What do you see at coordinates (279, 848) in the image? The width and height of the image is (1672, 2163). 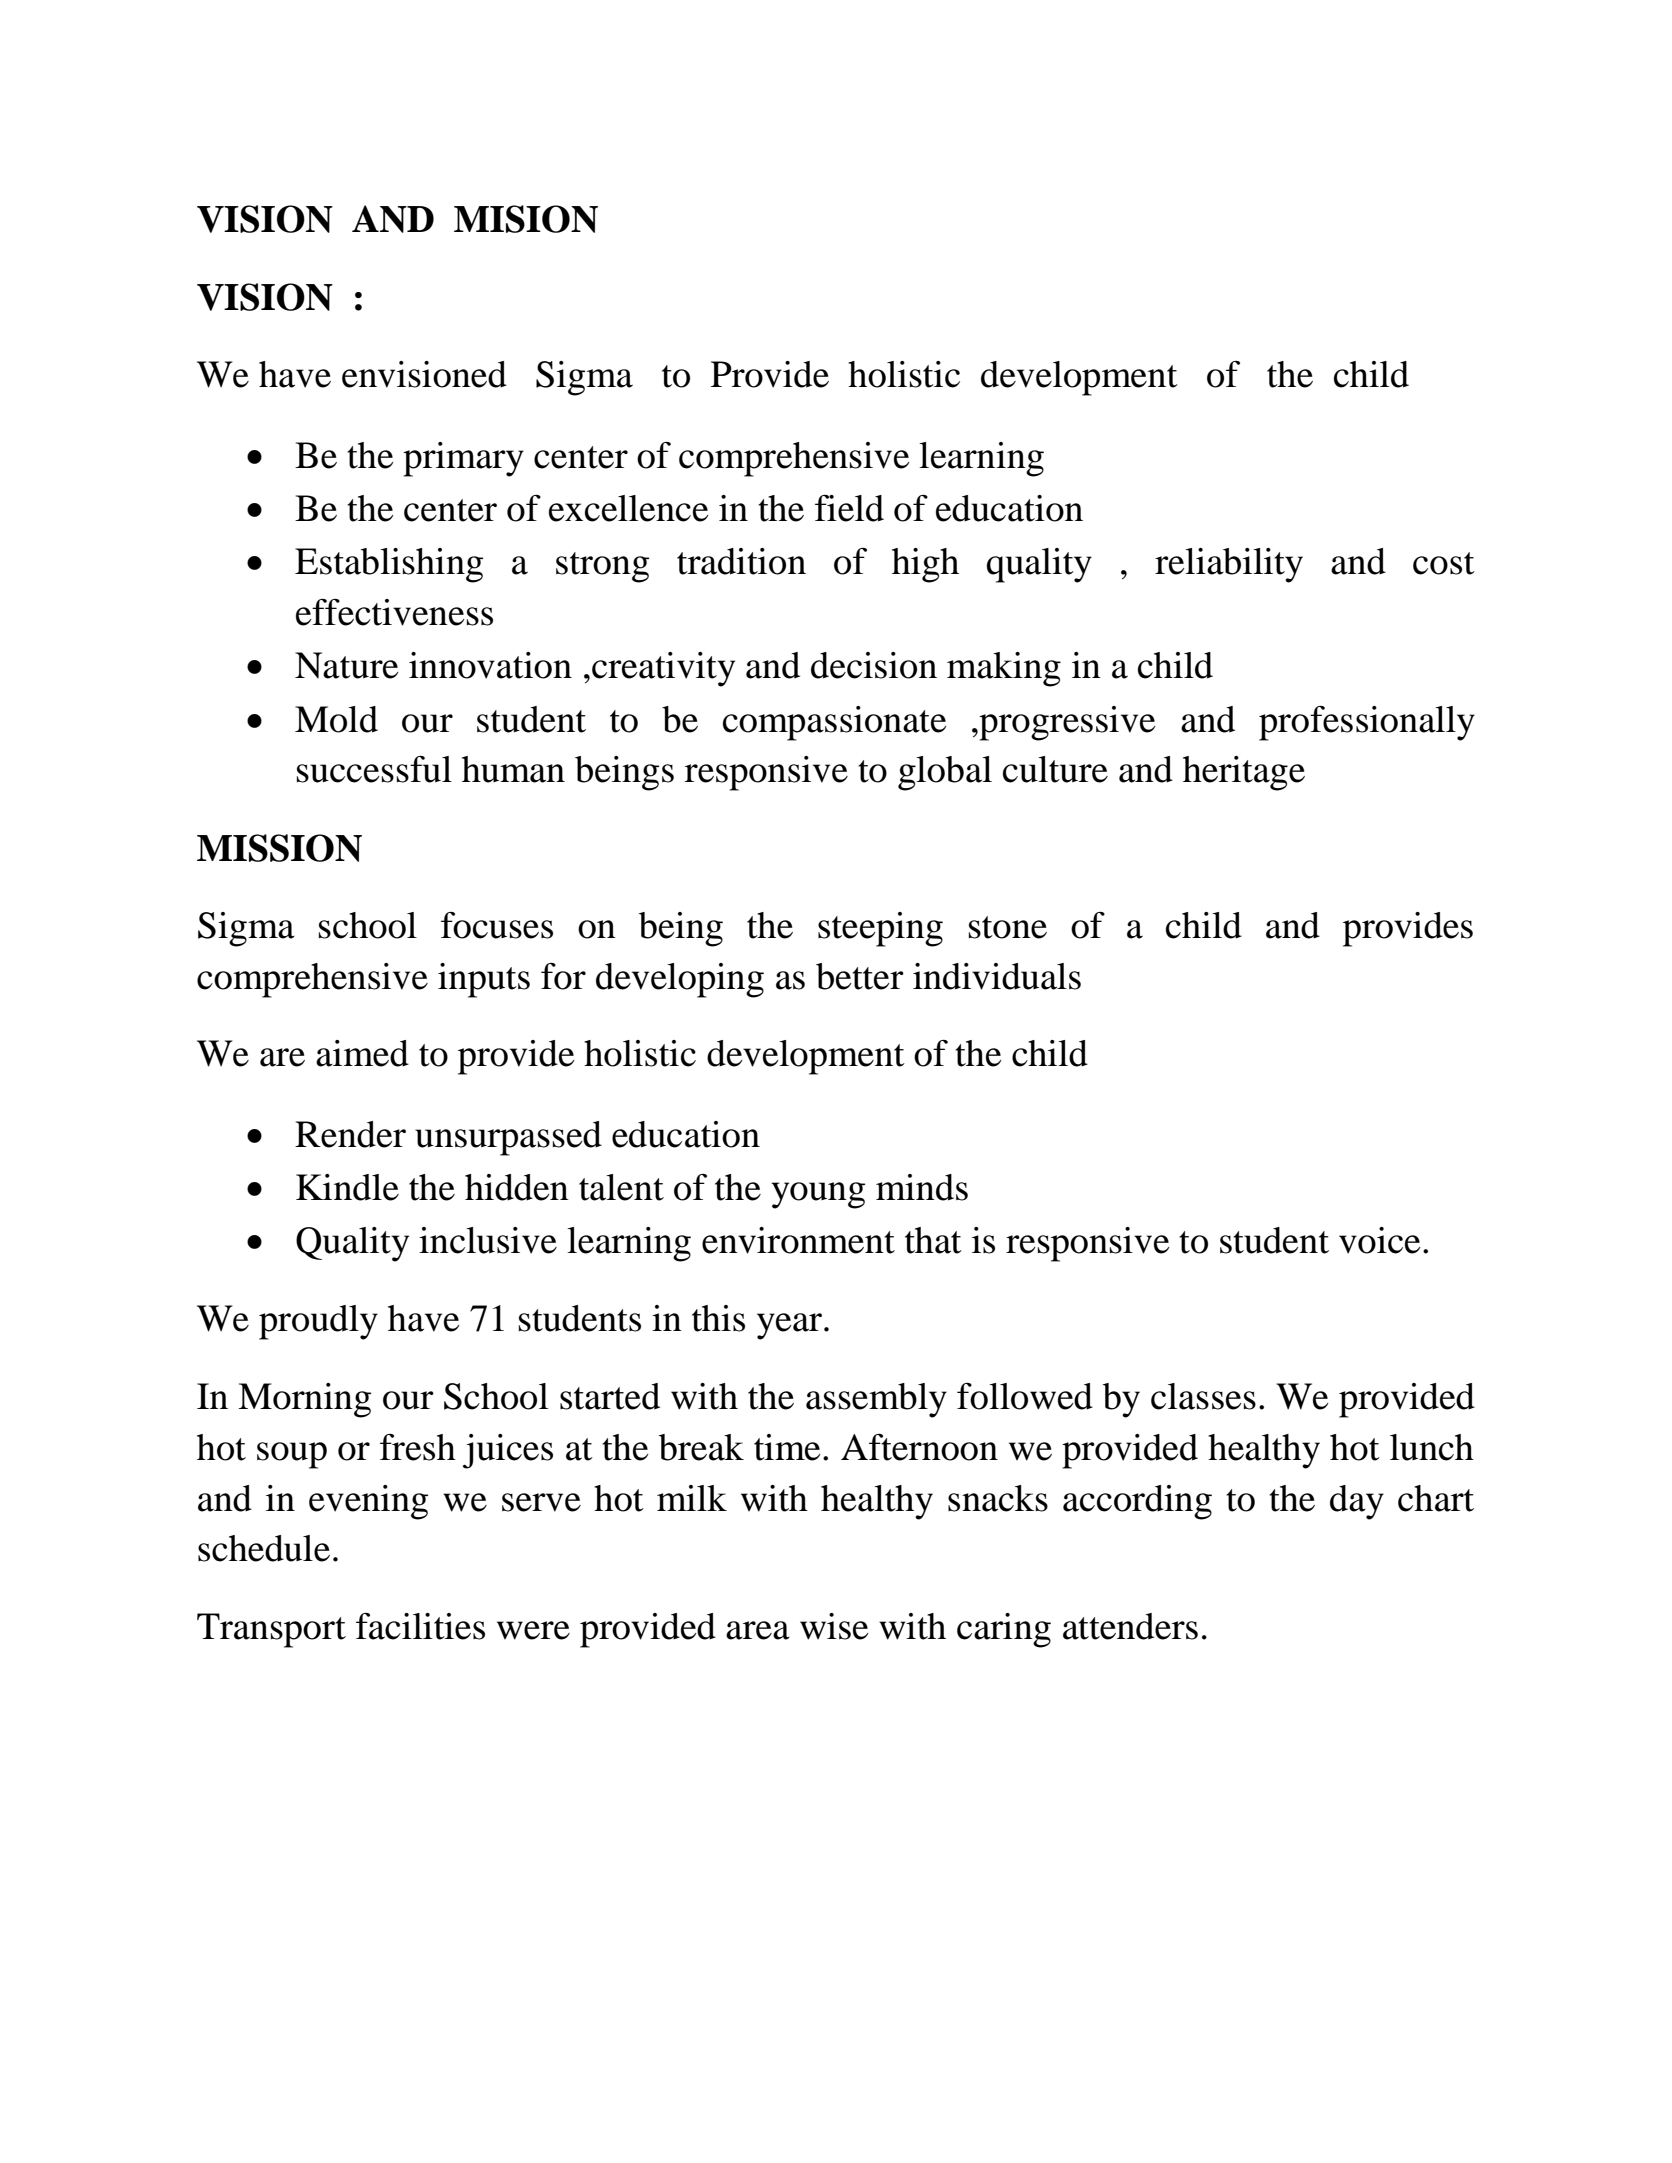 I see `MISSION` at bounding box center [279, 848].
